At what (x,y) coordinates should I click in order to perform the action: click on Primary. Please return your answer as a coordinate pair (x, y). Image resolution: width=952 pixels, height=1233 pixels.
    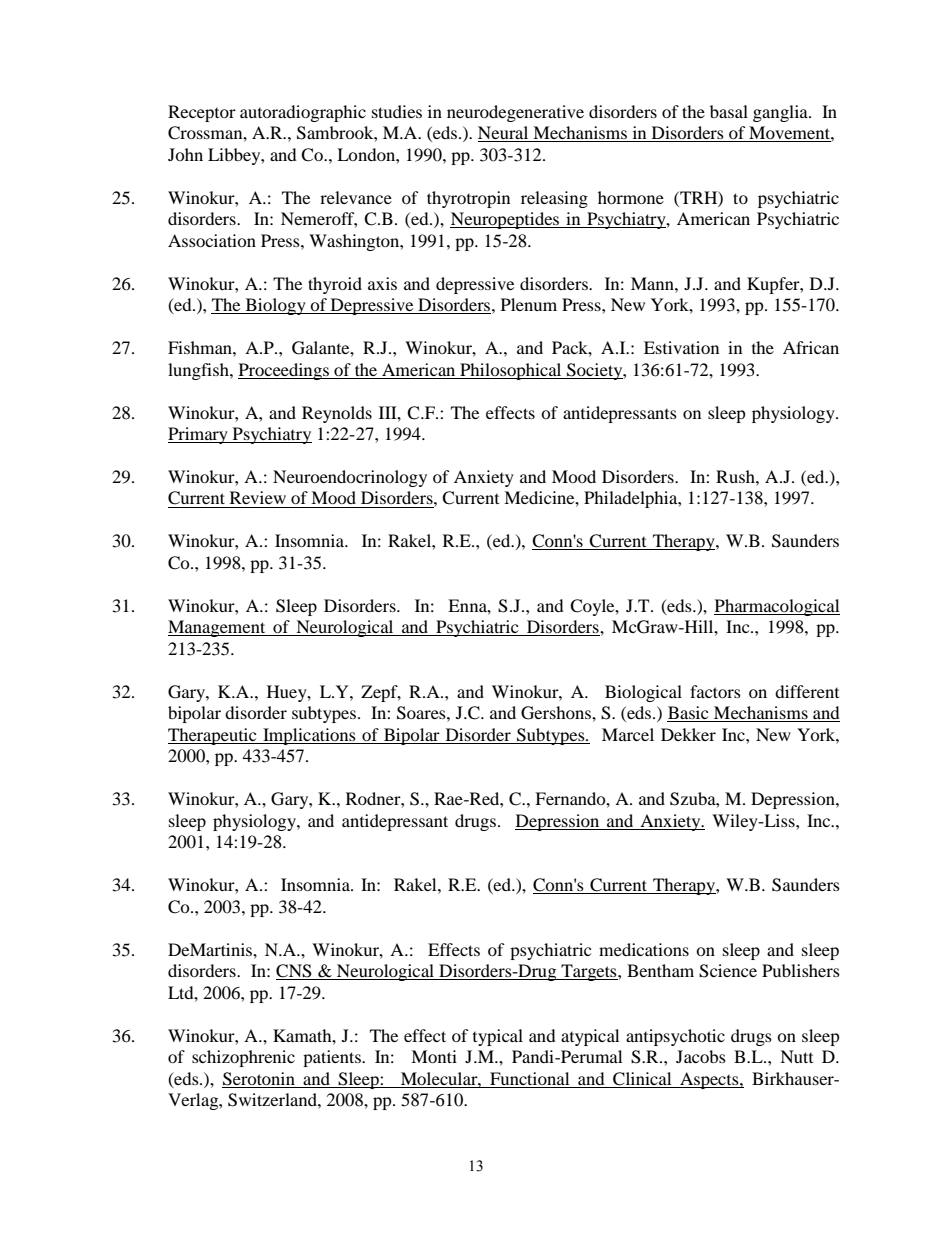
    Looking at the image, I should click on (199, 435).
